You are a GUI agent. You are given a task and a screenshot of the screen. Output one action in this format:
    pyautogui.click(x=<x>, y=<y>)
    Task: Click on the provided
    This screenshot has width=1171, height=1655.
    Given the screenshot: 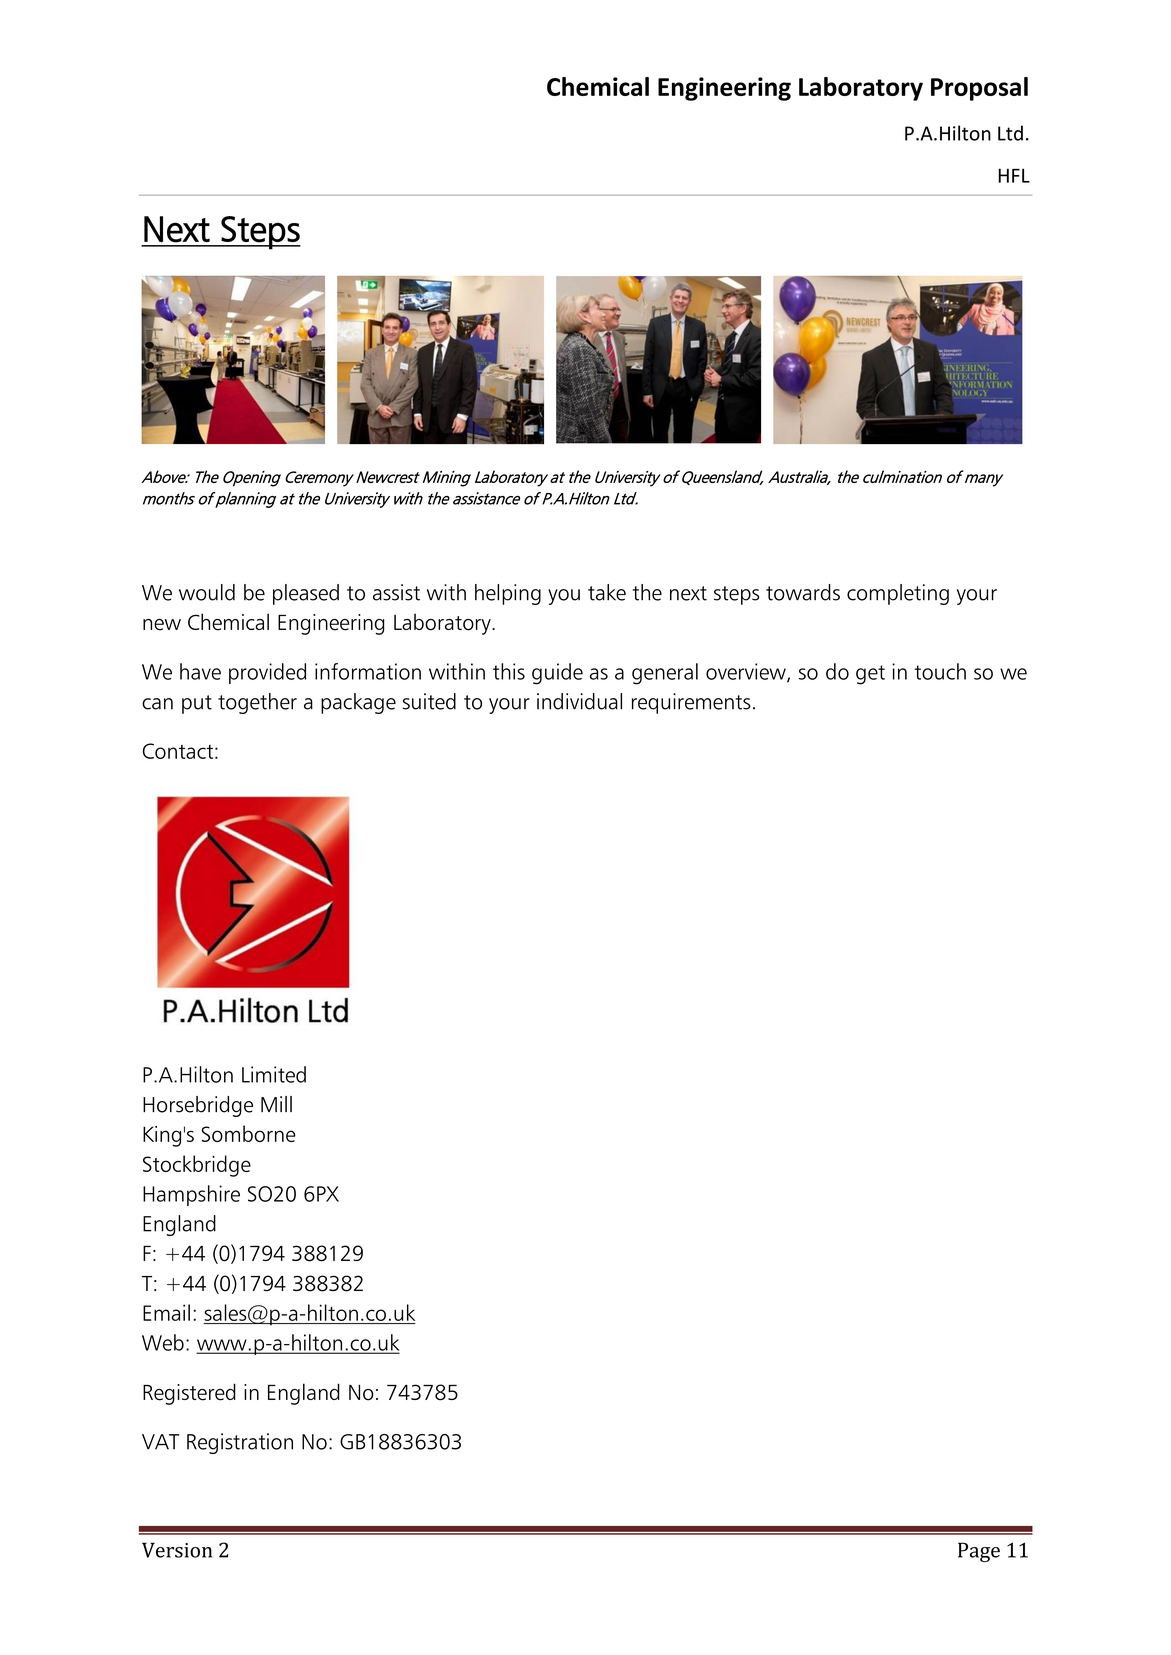 What is the action you would take?
    pyautogui.click(x=267, y=673)
